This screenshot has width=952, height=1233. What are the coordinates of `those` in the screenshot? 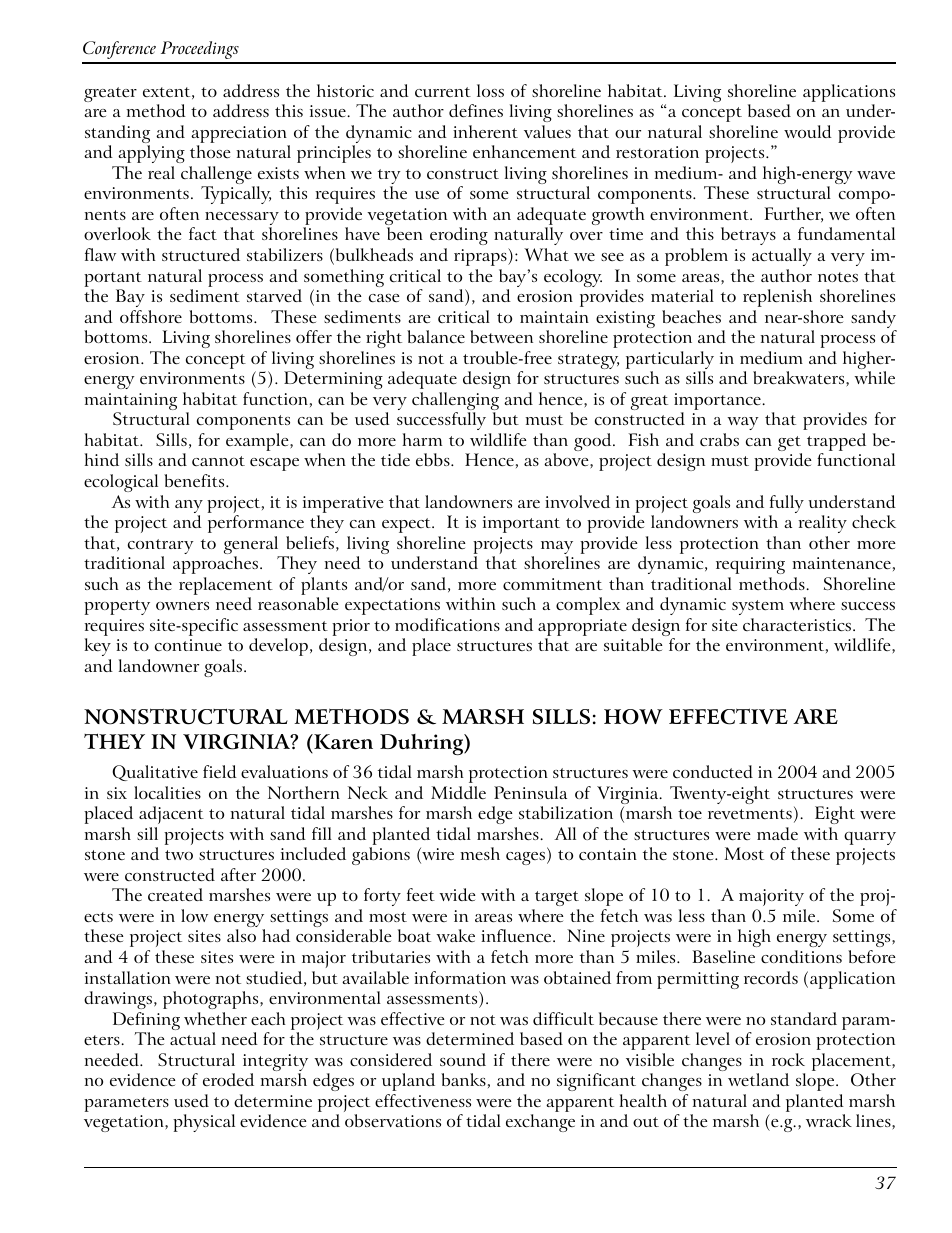 It's located at (210, 151).
